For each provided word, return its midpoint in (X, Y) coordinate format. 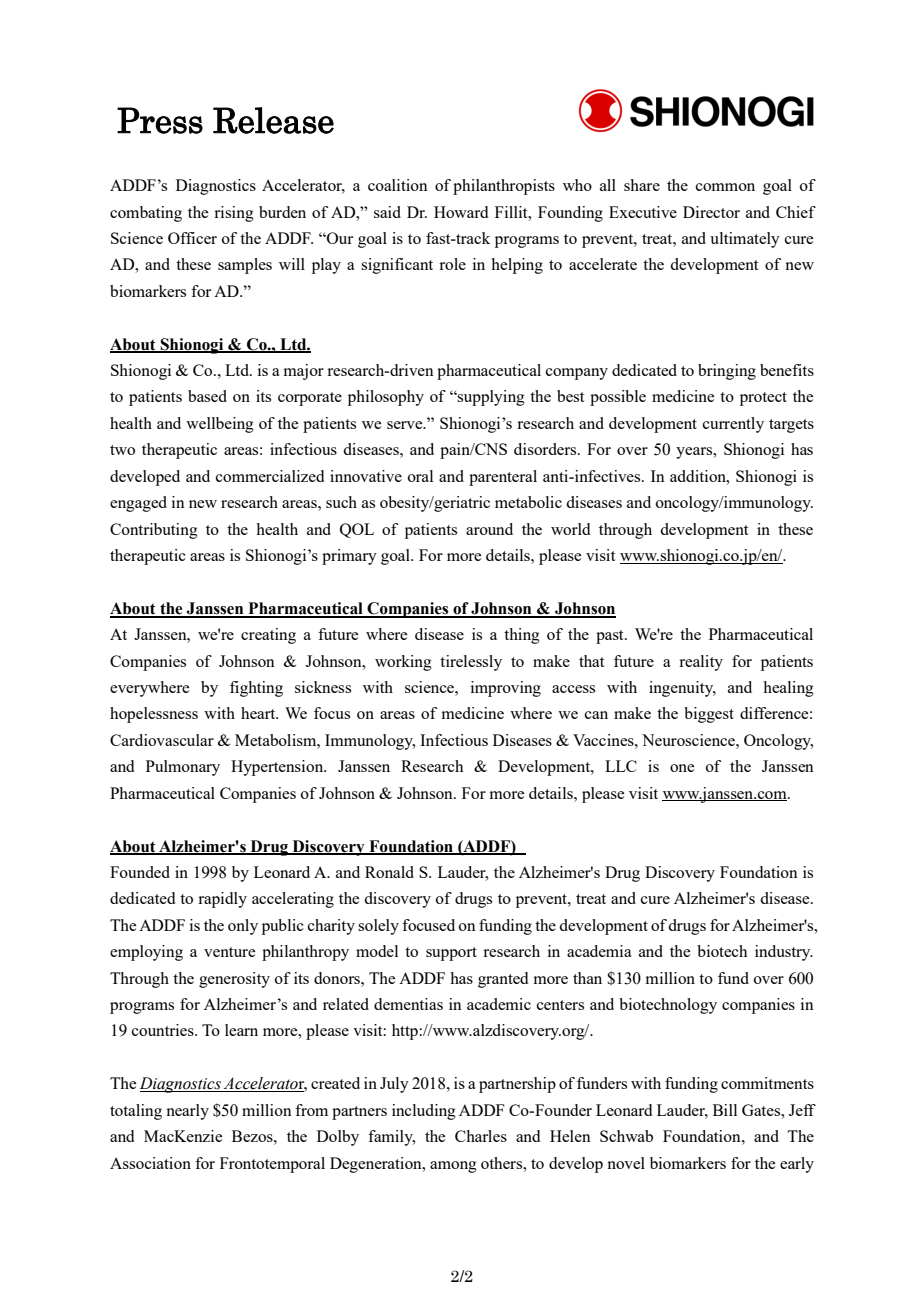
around (489, 529)
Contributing (154, 531)
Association (150, 1163)
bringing (727, 372)
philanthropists (504, 187)
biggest (709, 715)
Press (160, 120)
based (207, 396)
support (451, 954)
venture (229, 952)
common (725, 187)
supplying (490, 398)
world (570, 529)
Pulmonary (183, 768)
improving (506, 689)
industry (784, 953)
